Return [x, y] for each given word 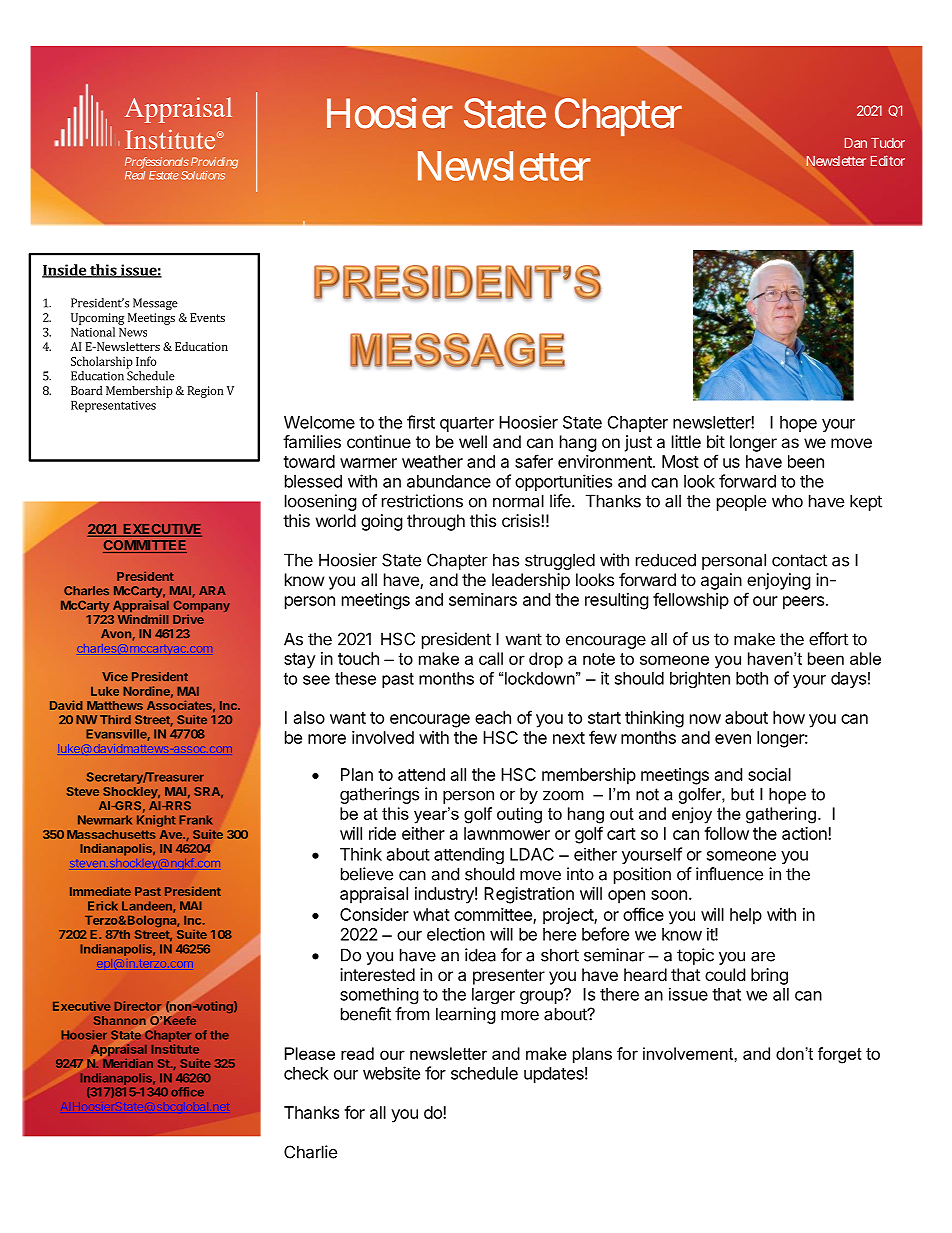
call [491, 658]
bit [716, 441]
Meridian [128, 1063]
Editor [888, 160]
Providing [214, 163]
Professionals [157, 163]
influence [729, 874]
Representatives [113, 407]
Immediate [100, 891]
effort [828, 639]
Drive [188, 619]
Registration [529, 895]
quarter [467, 424]
